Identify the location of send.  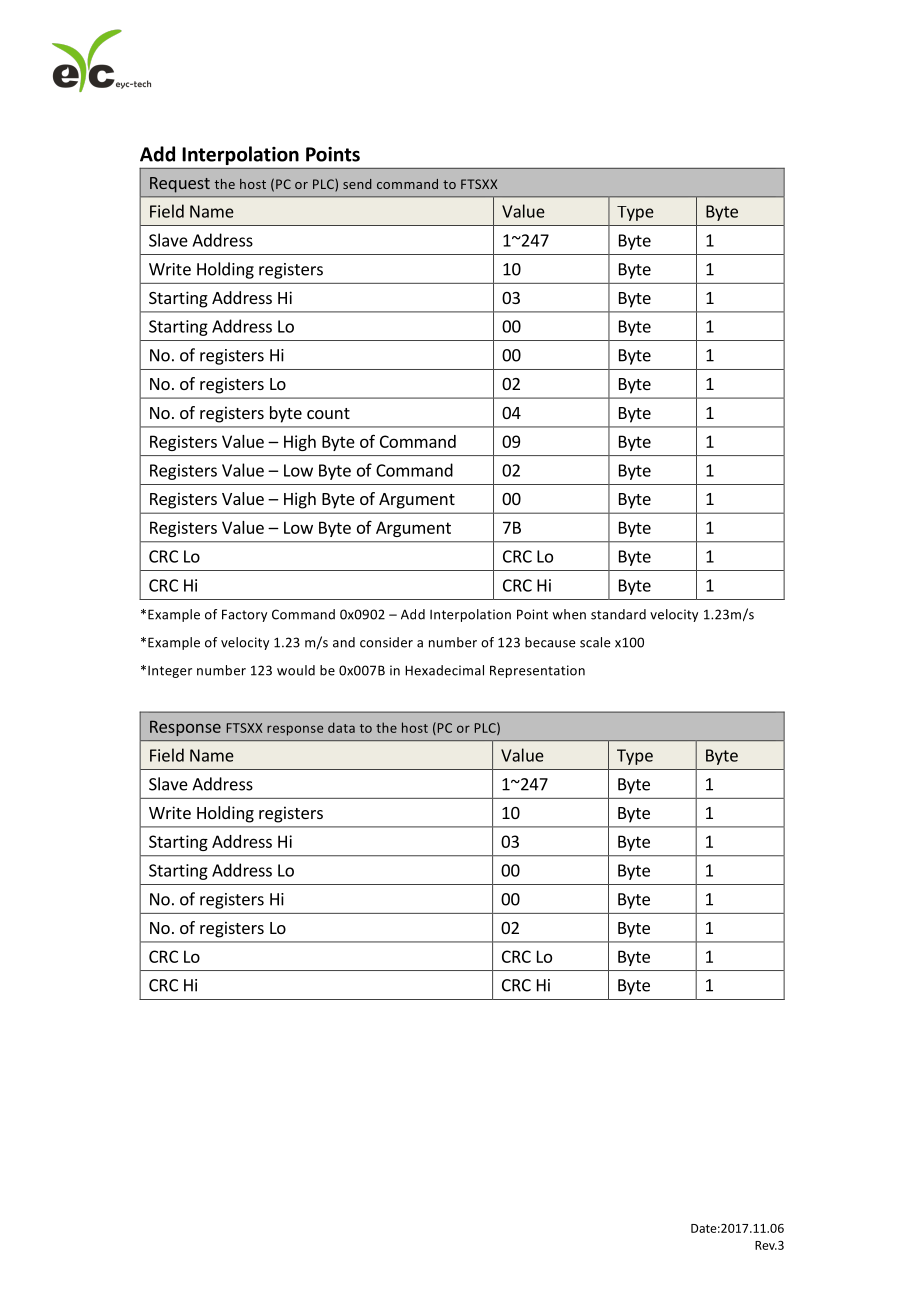
(357, 184).
